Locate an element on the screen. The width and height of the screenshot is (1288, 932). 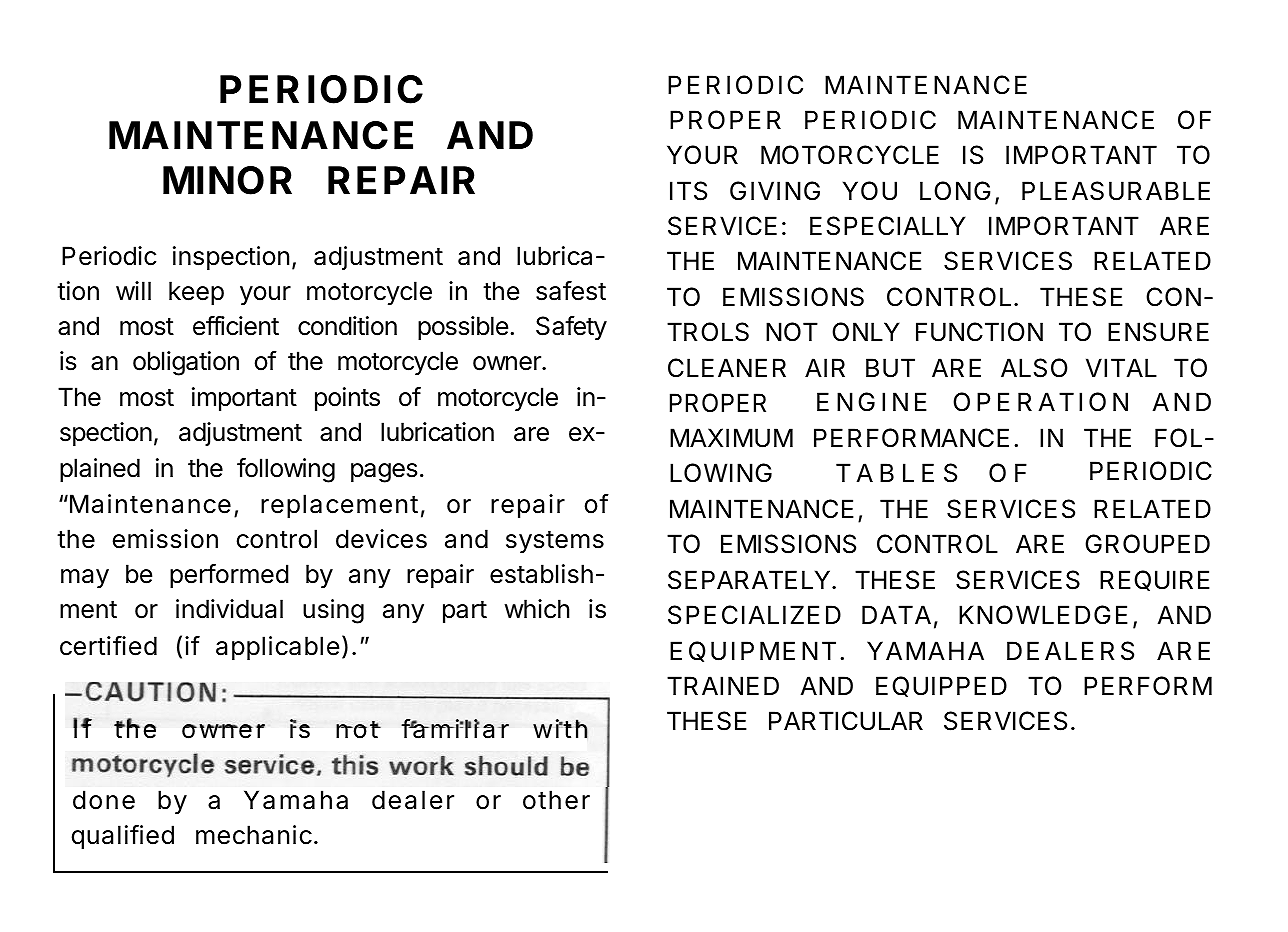
ALSO is located at coordinates (1034, 368).
